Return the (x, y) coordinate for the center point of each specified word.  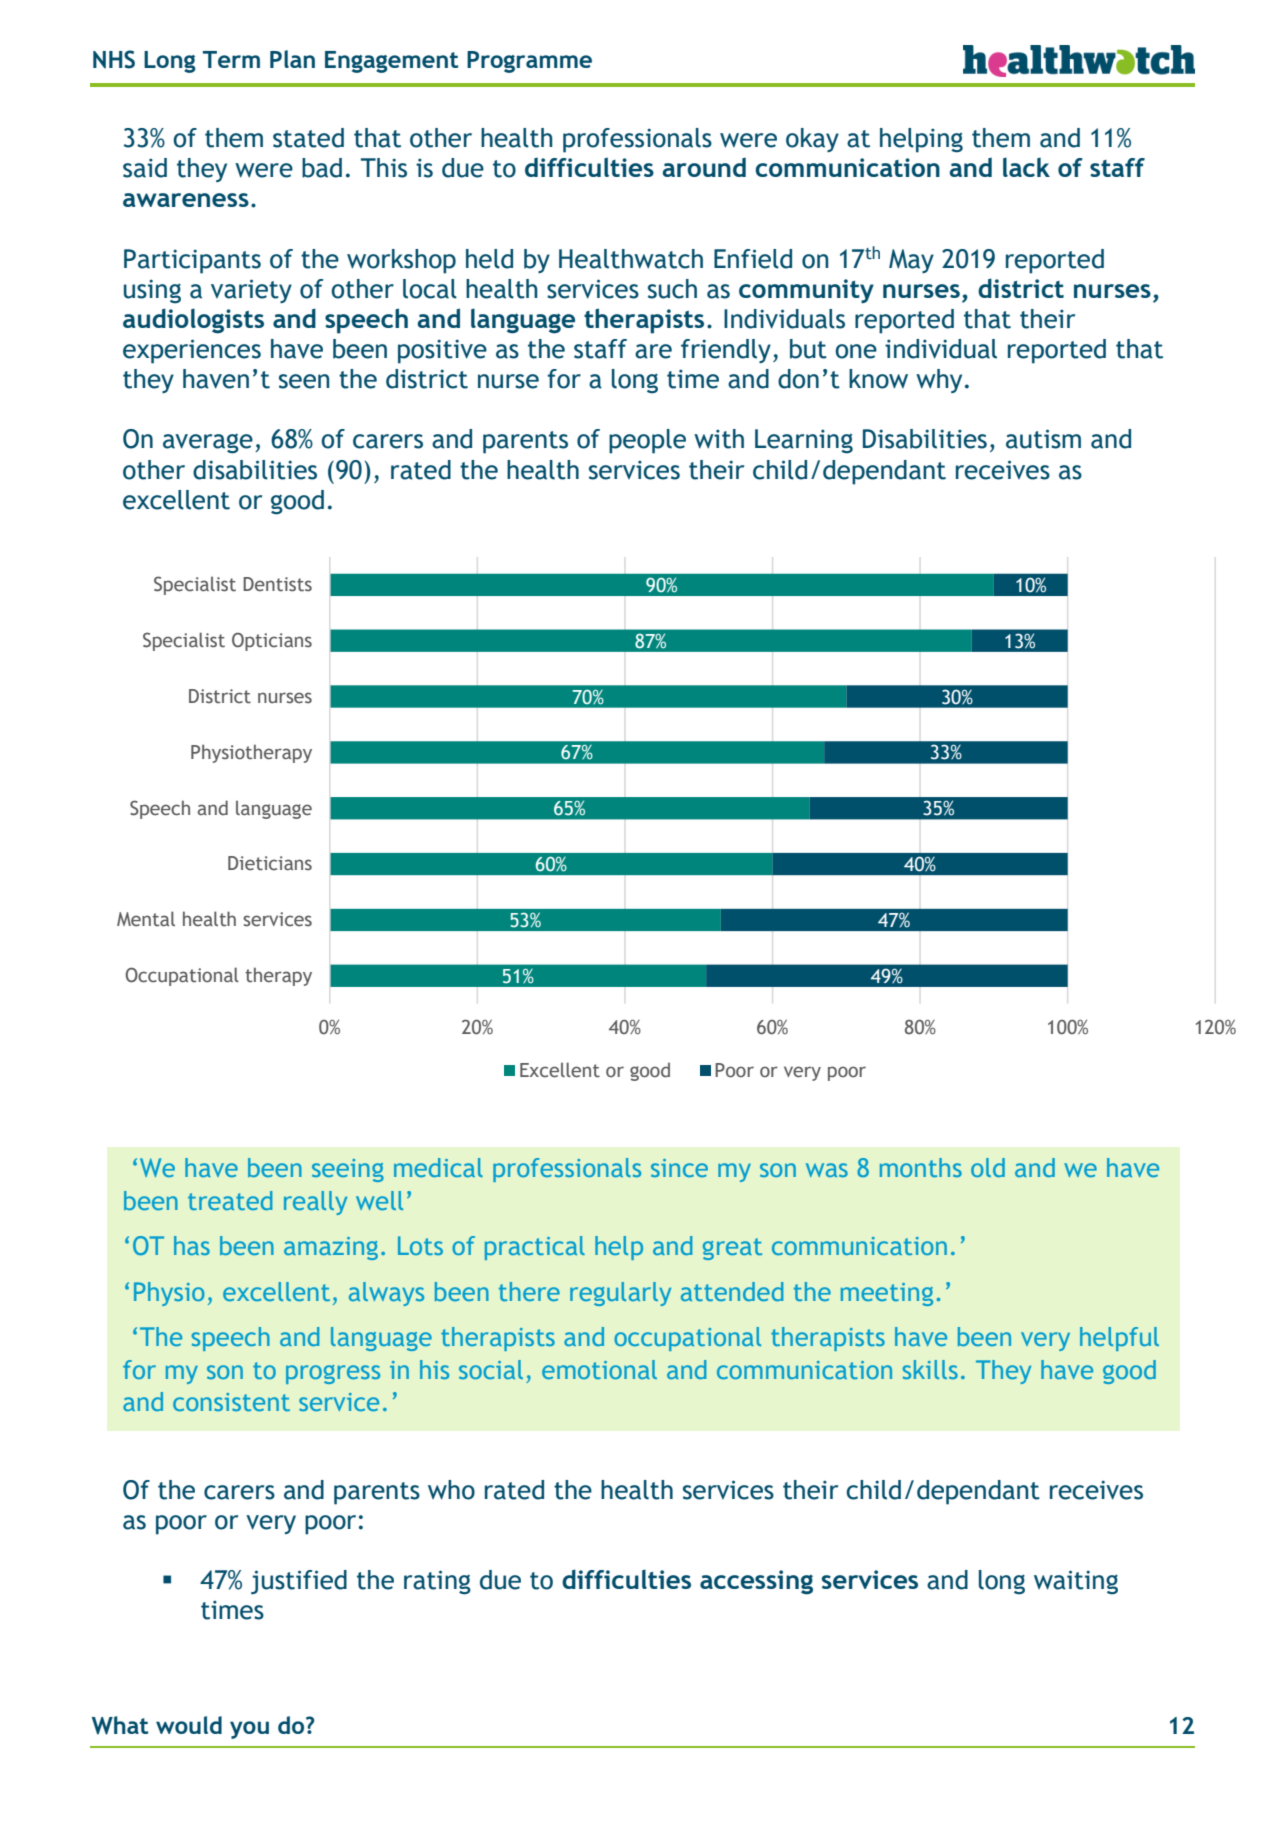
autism (1043, 439)
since (679, 1168)
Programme (529, 62)
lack (1026, 167)
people (647, 441)
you (249, 1730)
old (988, 1167)
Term (231, 59)
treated (230, 1200)
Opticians (272, 641)
